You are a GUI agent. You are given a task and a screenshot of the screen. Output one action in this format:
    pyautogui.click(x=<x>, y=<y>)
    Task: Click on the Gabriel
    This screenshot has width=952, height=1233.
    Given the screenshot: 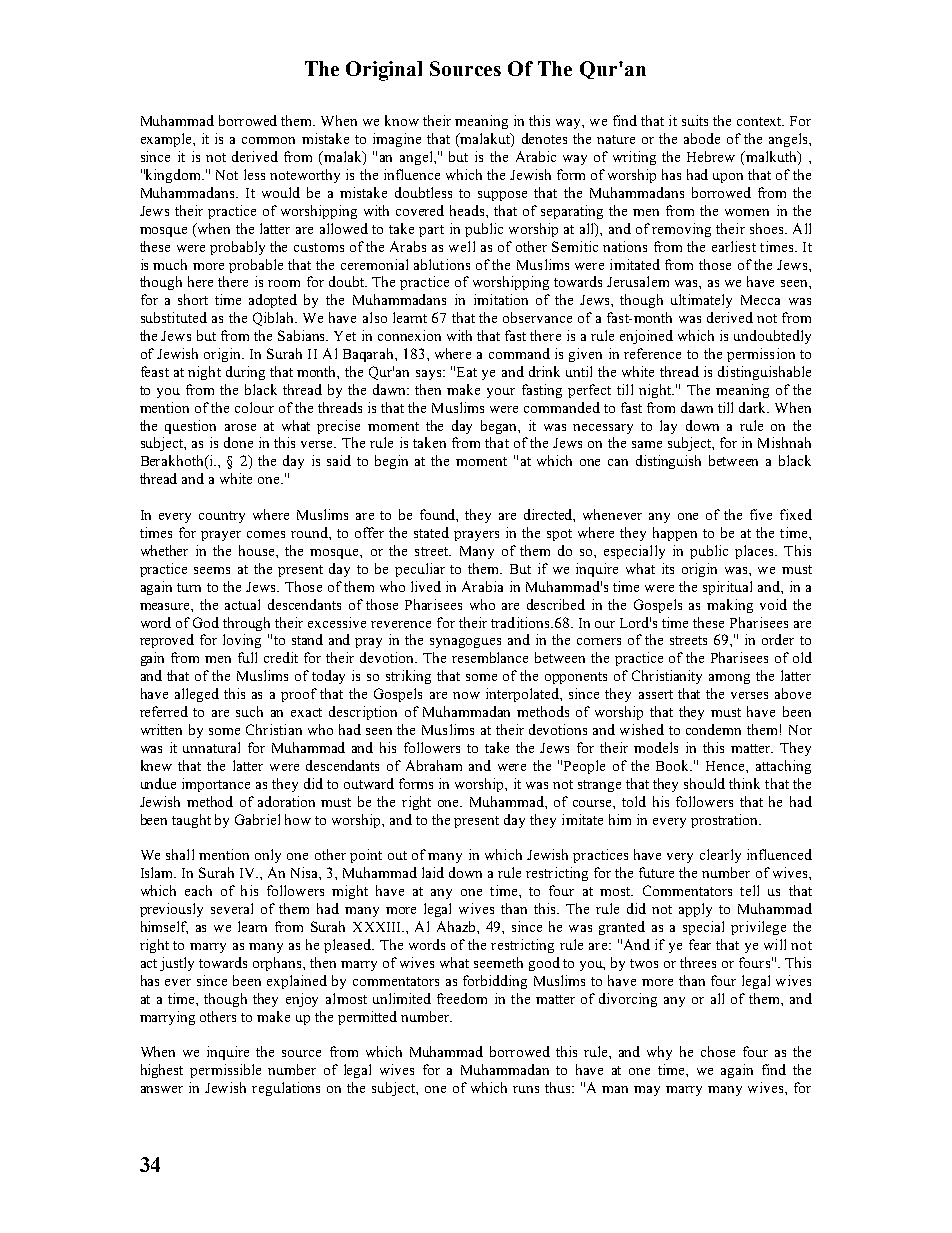 What is the action you would take?
    pyautogui.click(x=257, y=819)
